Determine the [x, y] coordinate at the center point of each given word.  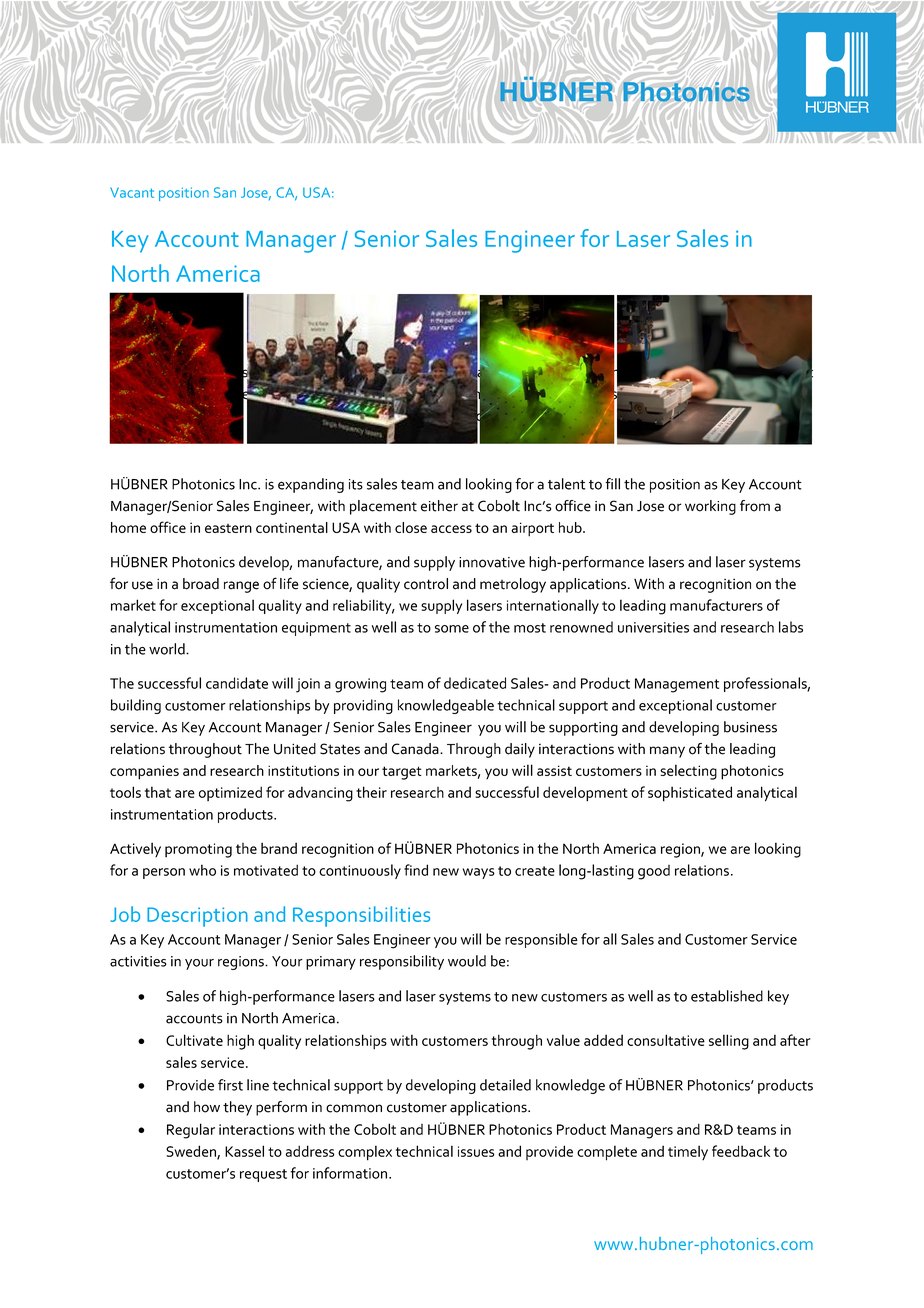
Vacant [132, 192]
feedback [741, 1151]
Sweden [192, 1152]
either [439, 506]
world [168, 649]
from [755, 506]
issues [476, 1151]
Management [677, 685]
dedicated [475, 683]
